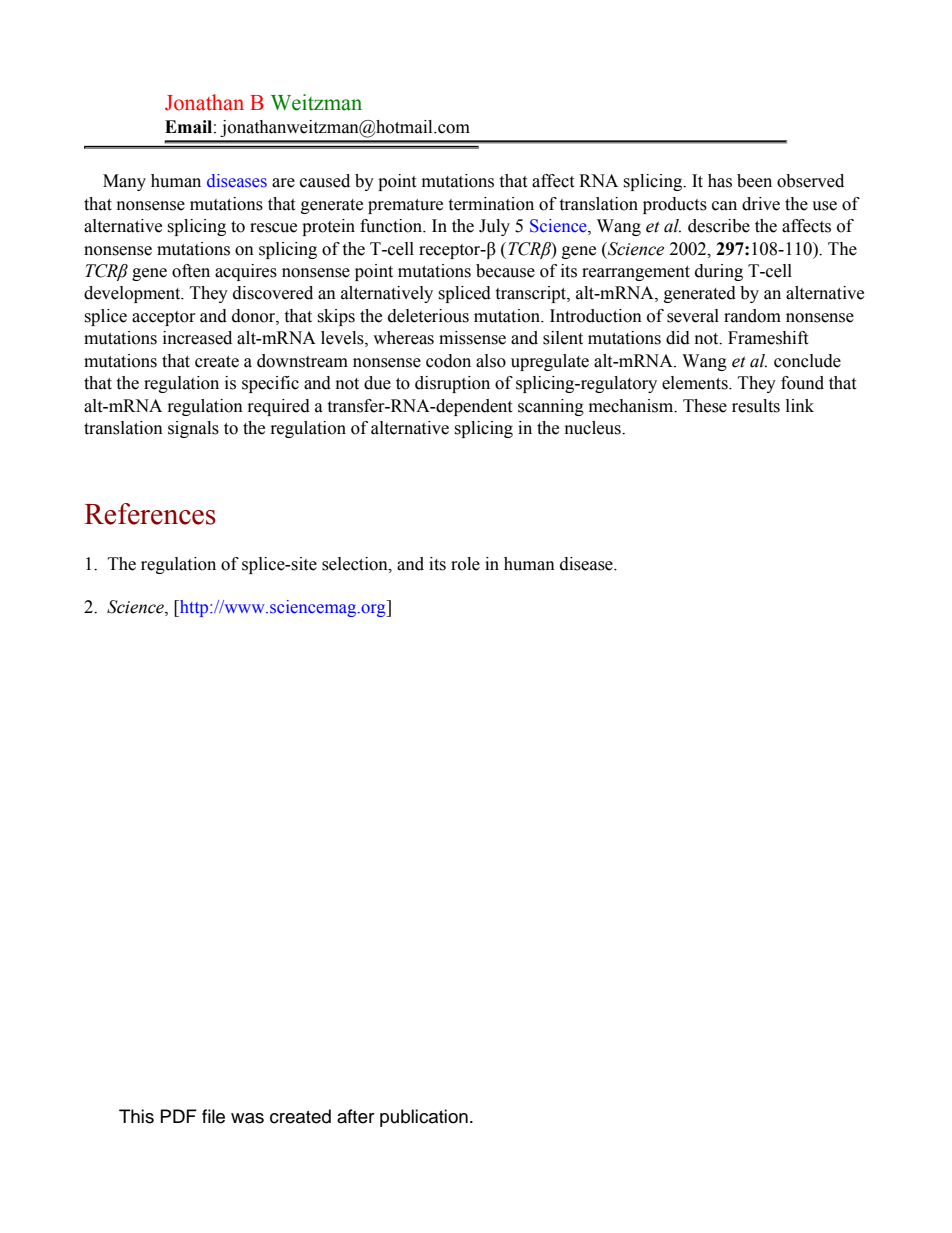  What do you see at coordinates (150, 514) in the image?
I see `References` at bounding box center [150, 514].
